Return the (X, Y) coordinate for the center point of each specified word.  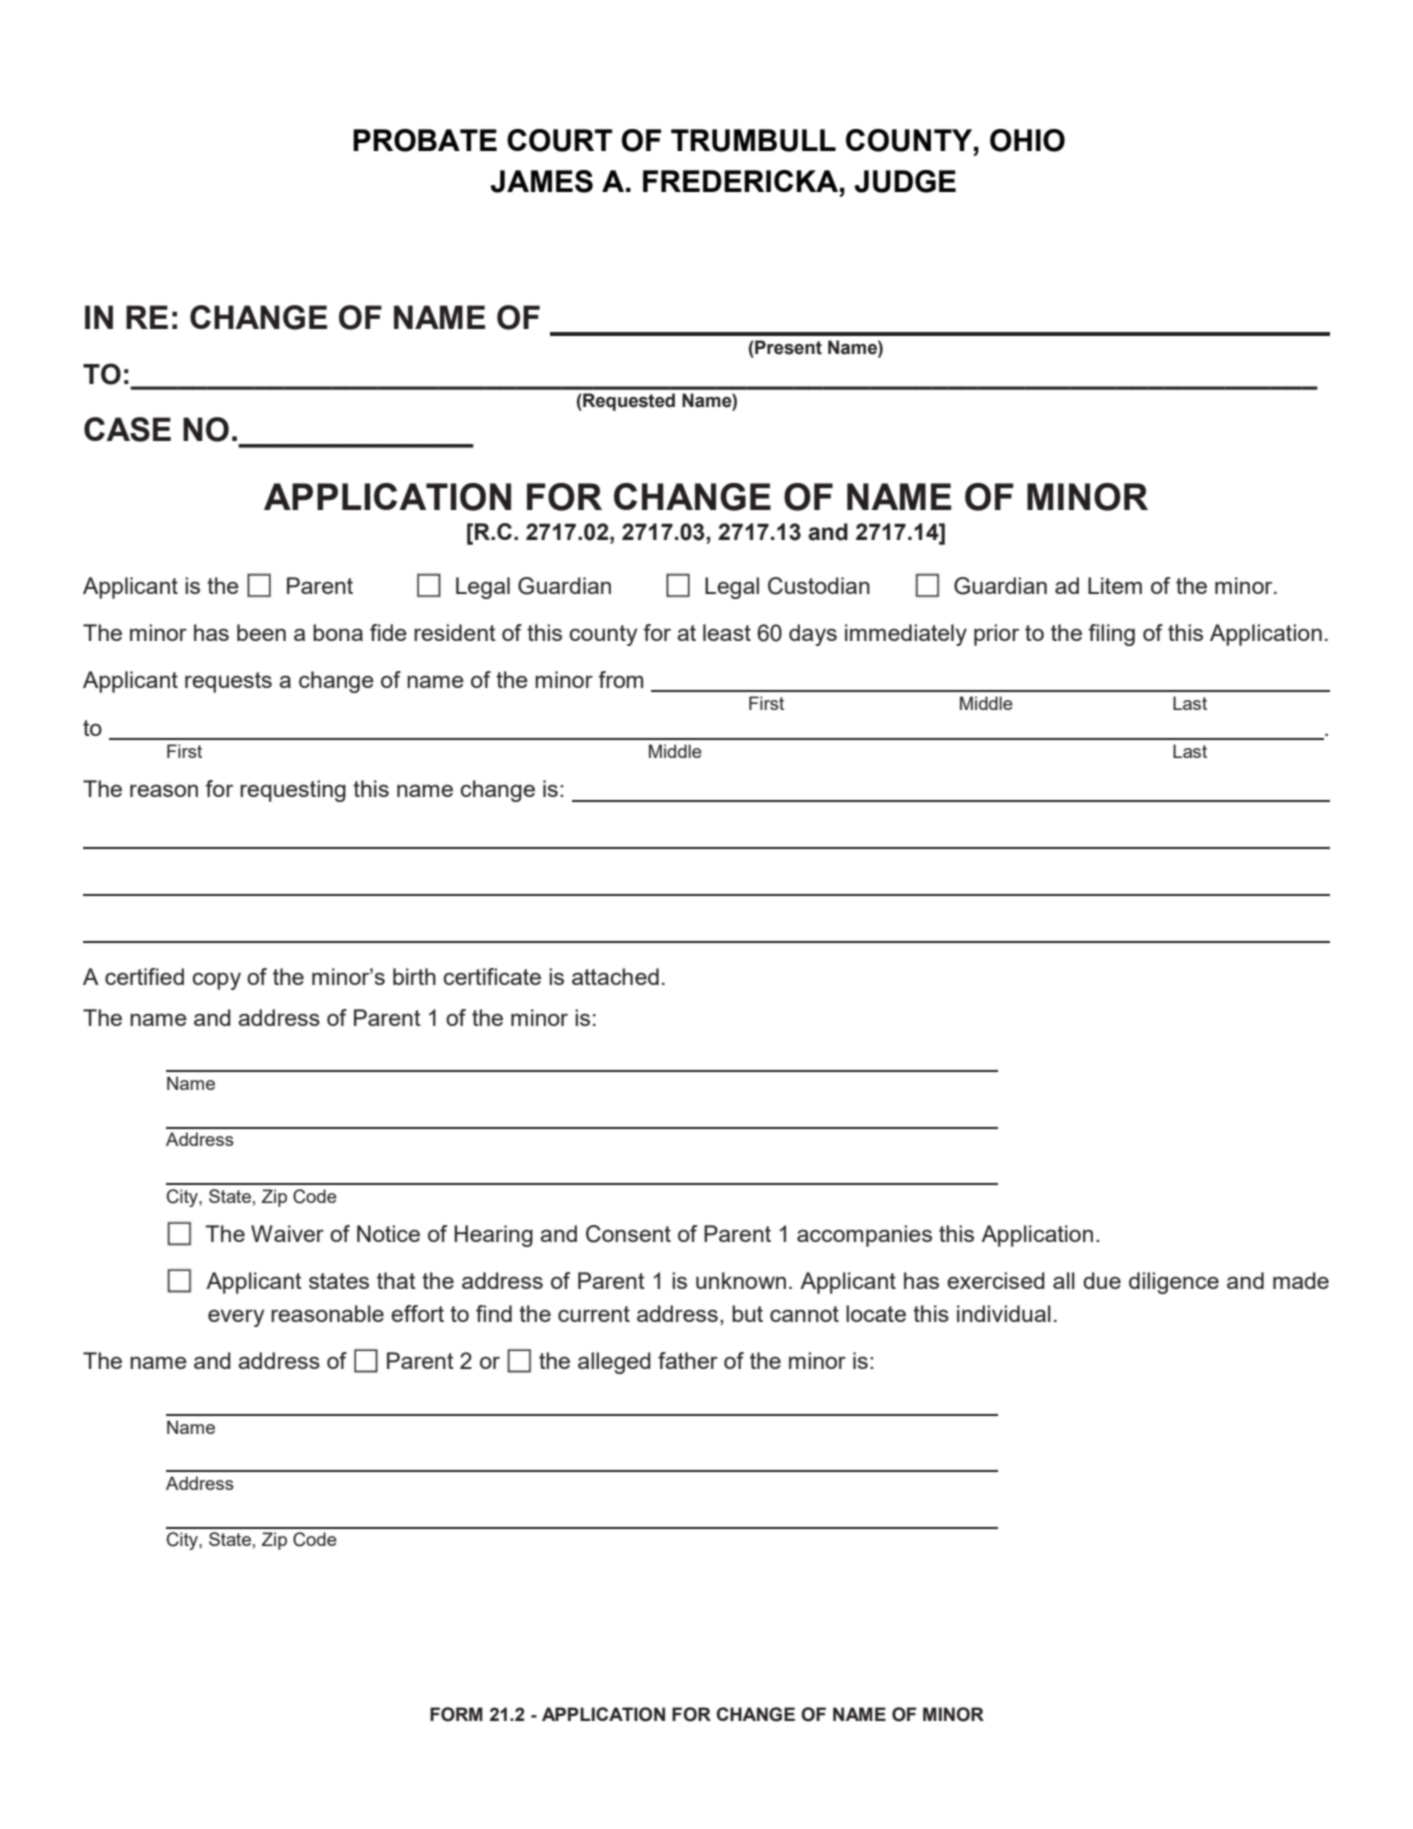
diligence (1174, 1283)
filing (1111, 635)
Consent (628, 1234)
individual (1004, 1313)
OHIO (1027, 140)
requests (228, 682)
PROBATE (425, 140)
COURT (559, 140)
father (688, 1360)
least (727, 632)
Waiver (287, 1233)
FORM (456, 1714)
